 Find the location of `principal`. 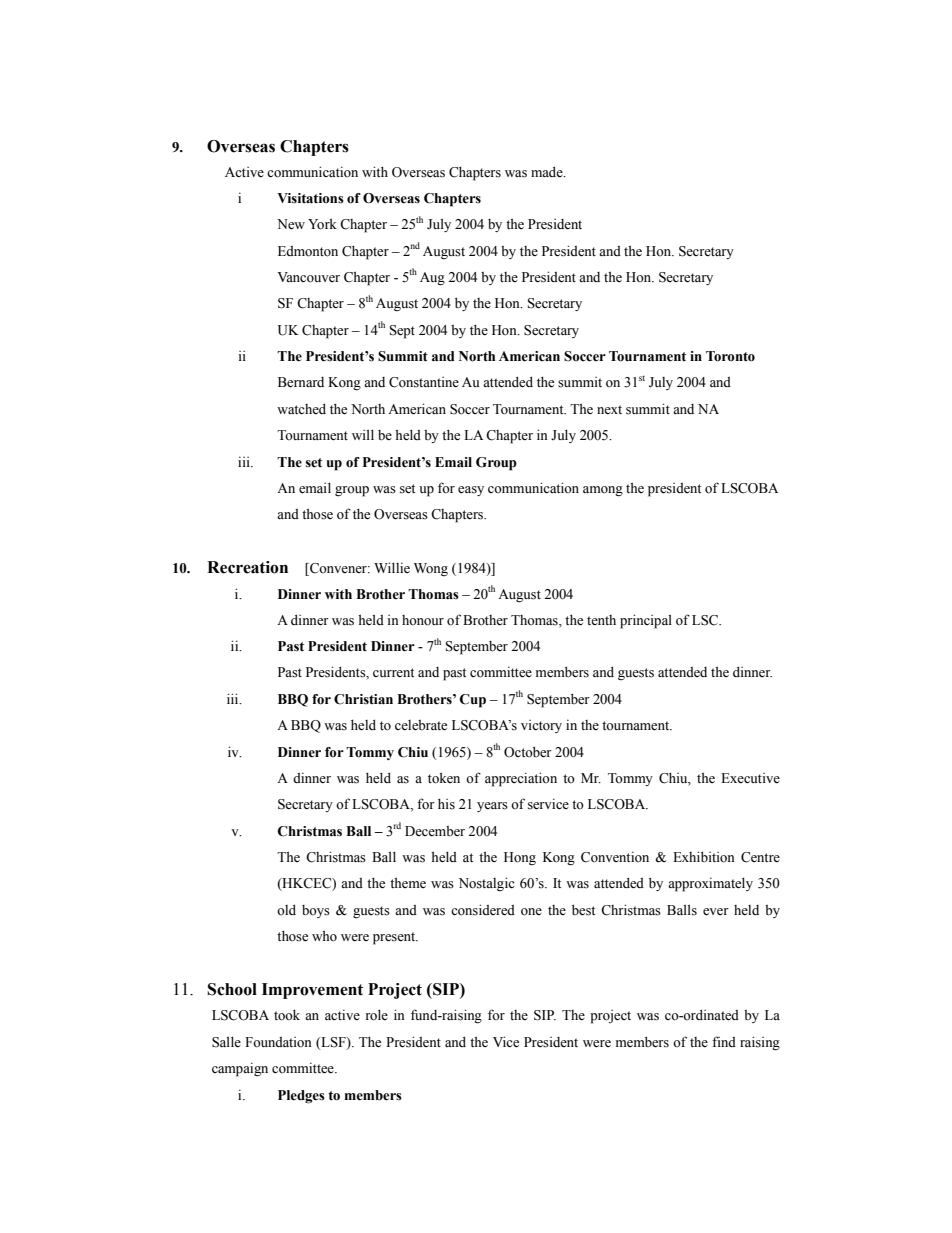

principal is located at coordinates (646, 621).
